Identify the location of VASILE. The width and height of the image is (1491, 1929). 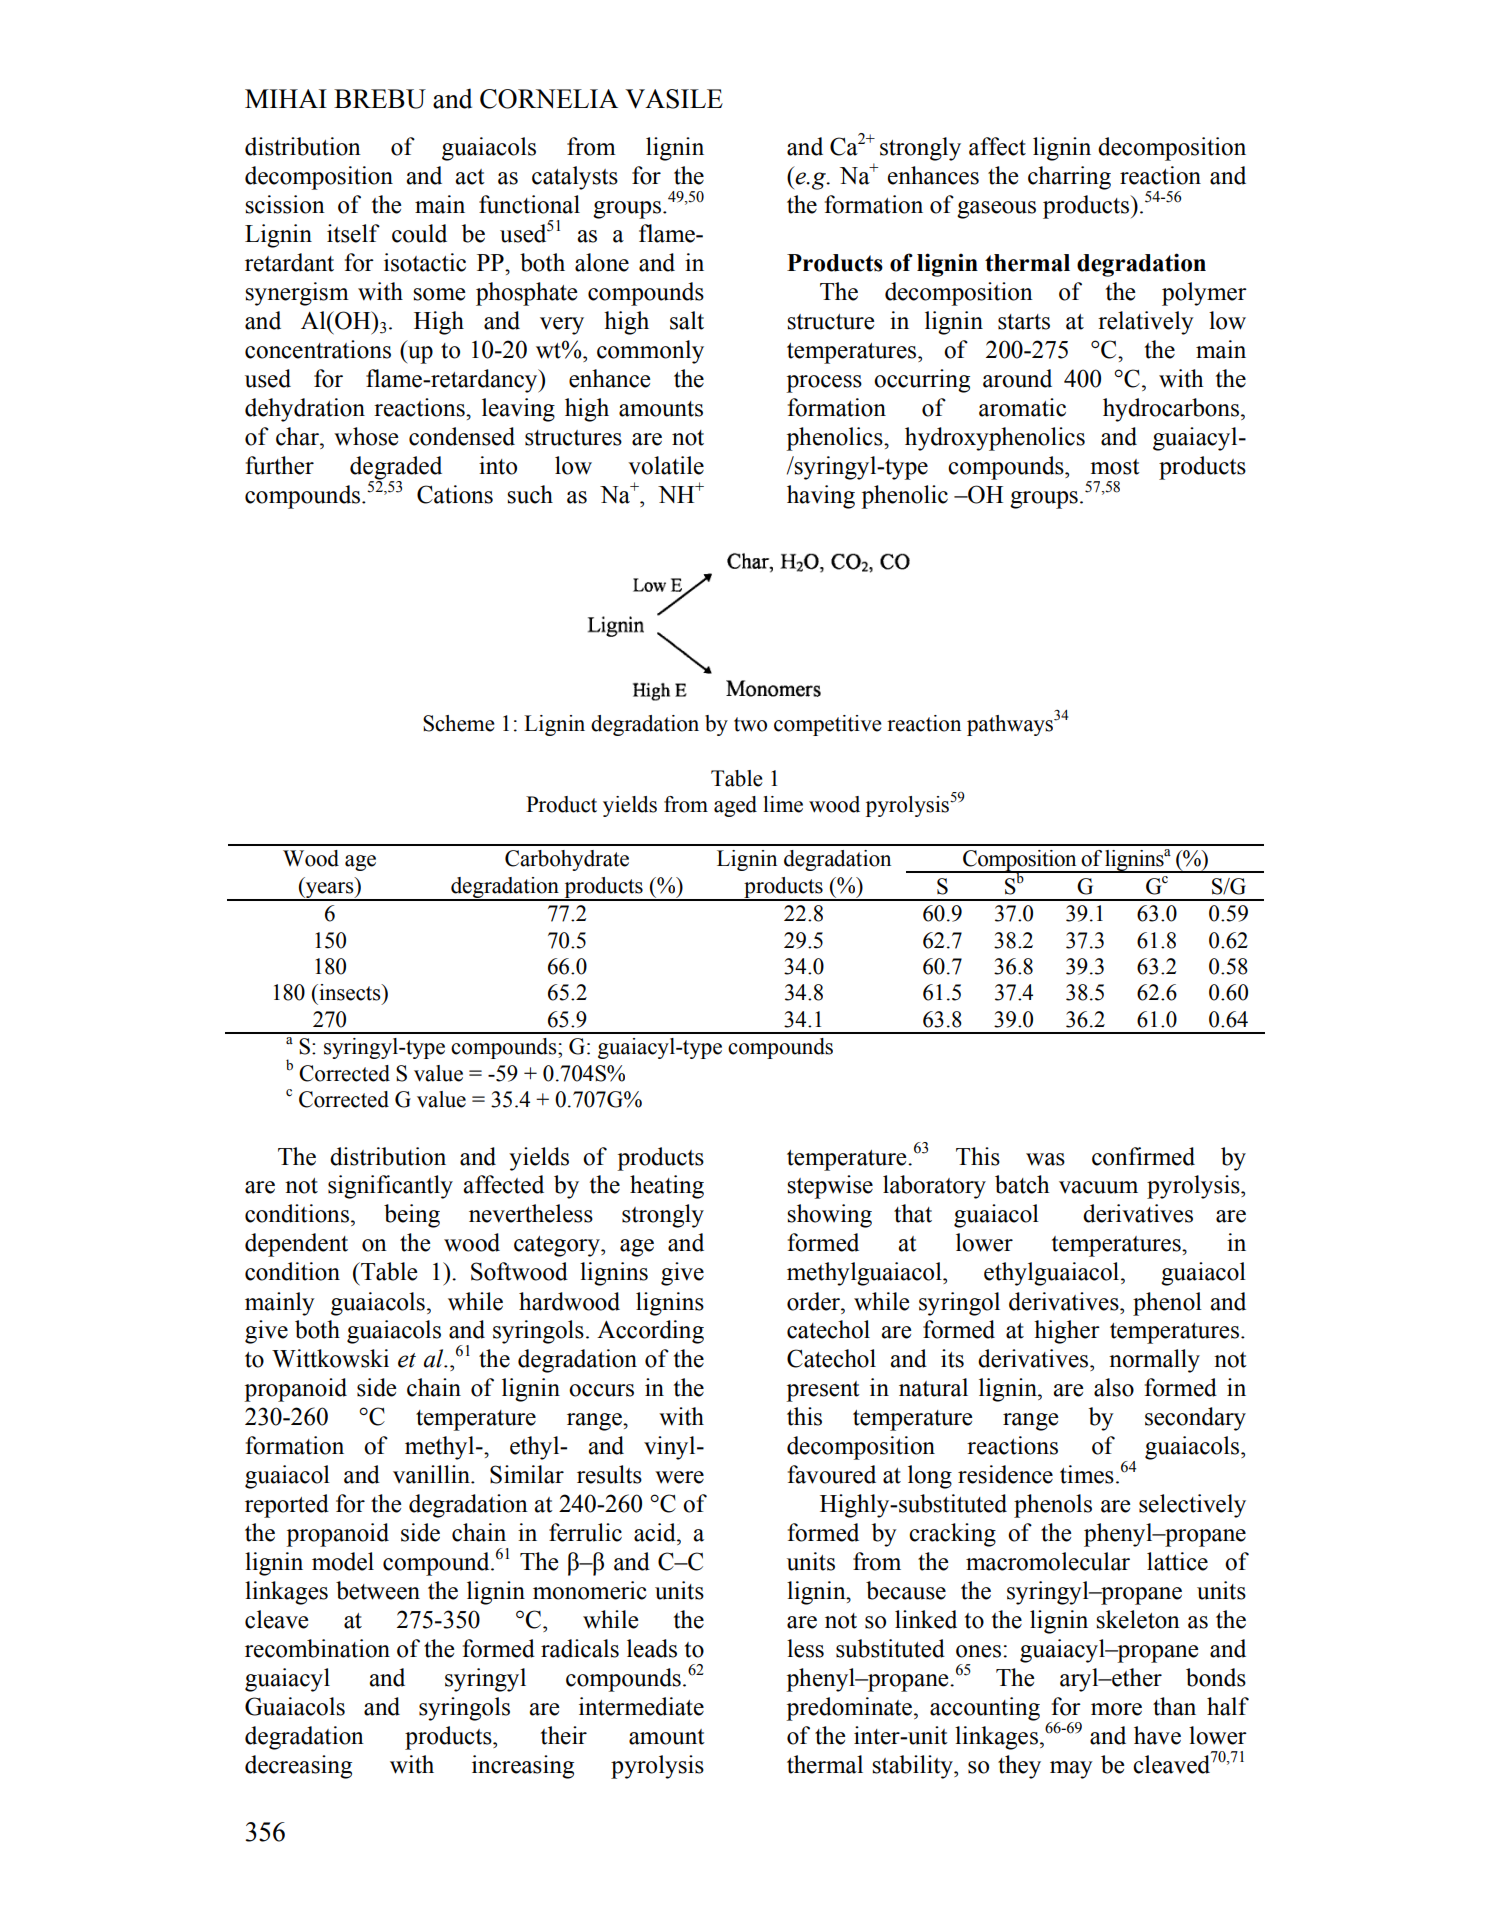
(674, 99).
